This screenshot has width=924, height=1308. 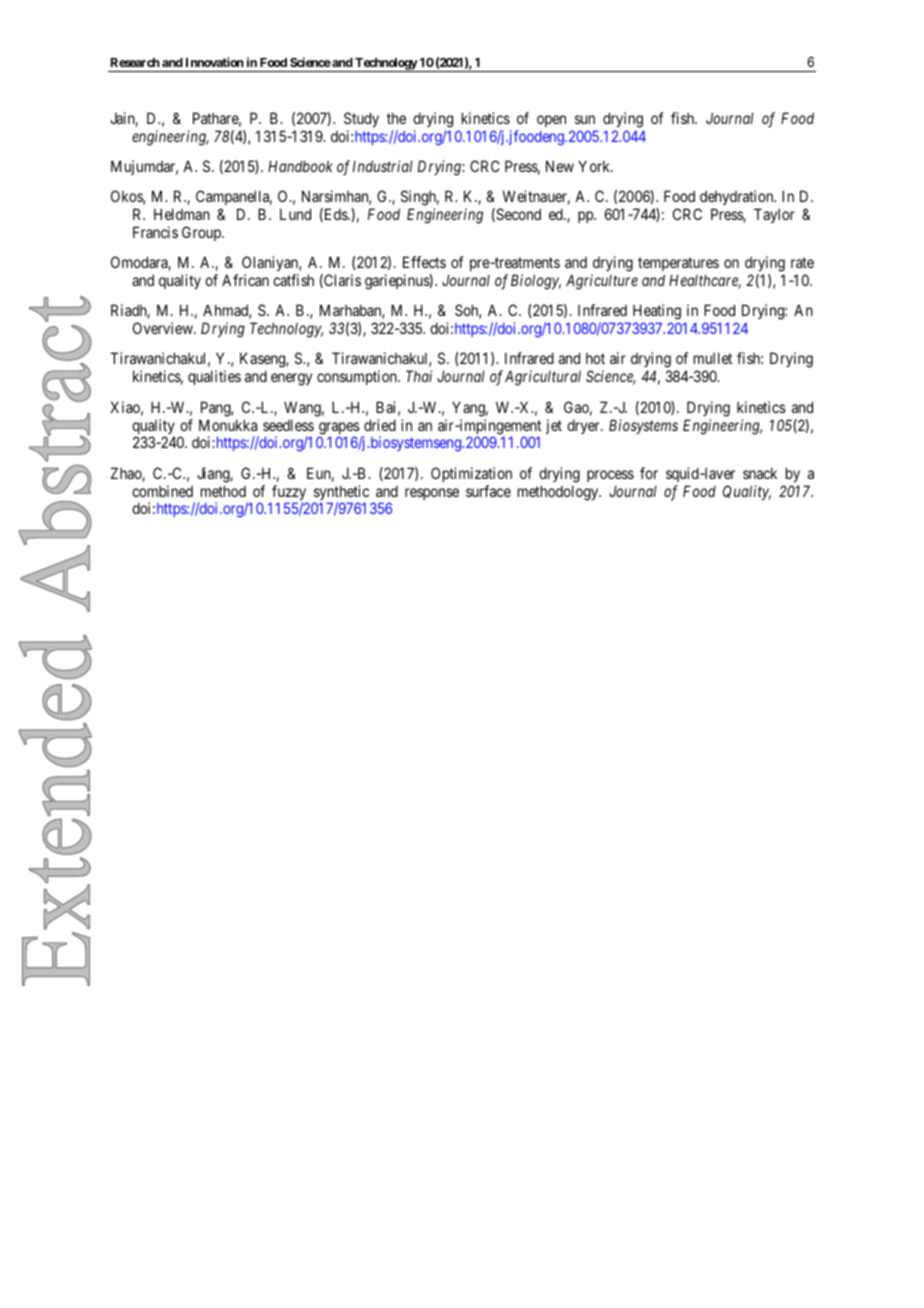 I want to click on African, so click(x=245, y=280).
